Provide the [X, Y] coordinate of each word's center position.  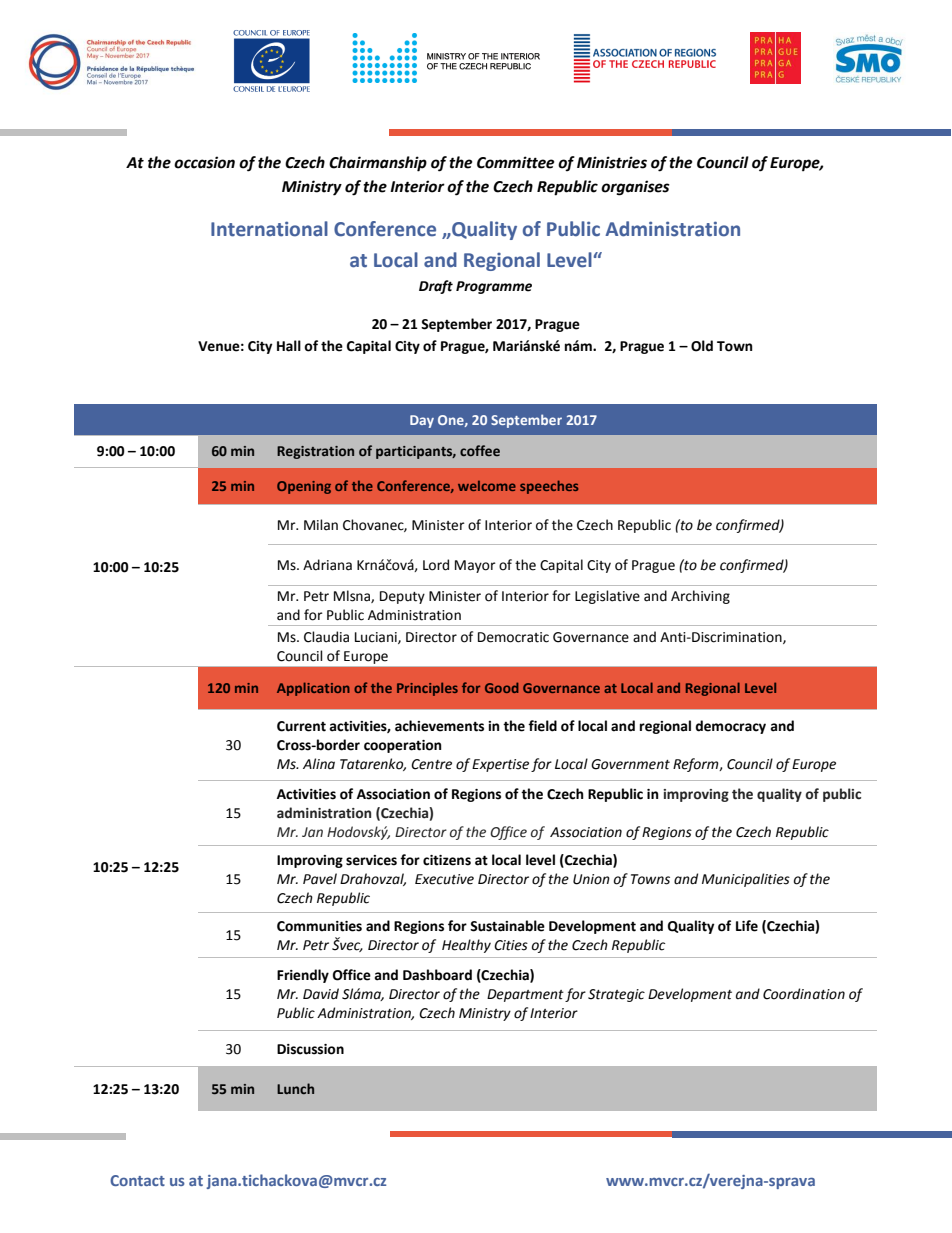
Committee [516, 162]
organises [635, 188]
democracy [730, 727]
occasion [204, 162]
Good [502, 687]
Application [313, 689]
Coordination [804, 994]
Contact [137, 1180]
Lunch [295, 1088]
